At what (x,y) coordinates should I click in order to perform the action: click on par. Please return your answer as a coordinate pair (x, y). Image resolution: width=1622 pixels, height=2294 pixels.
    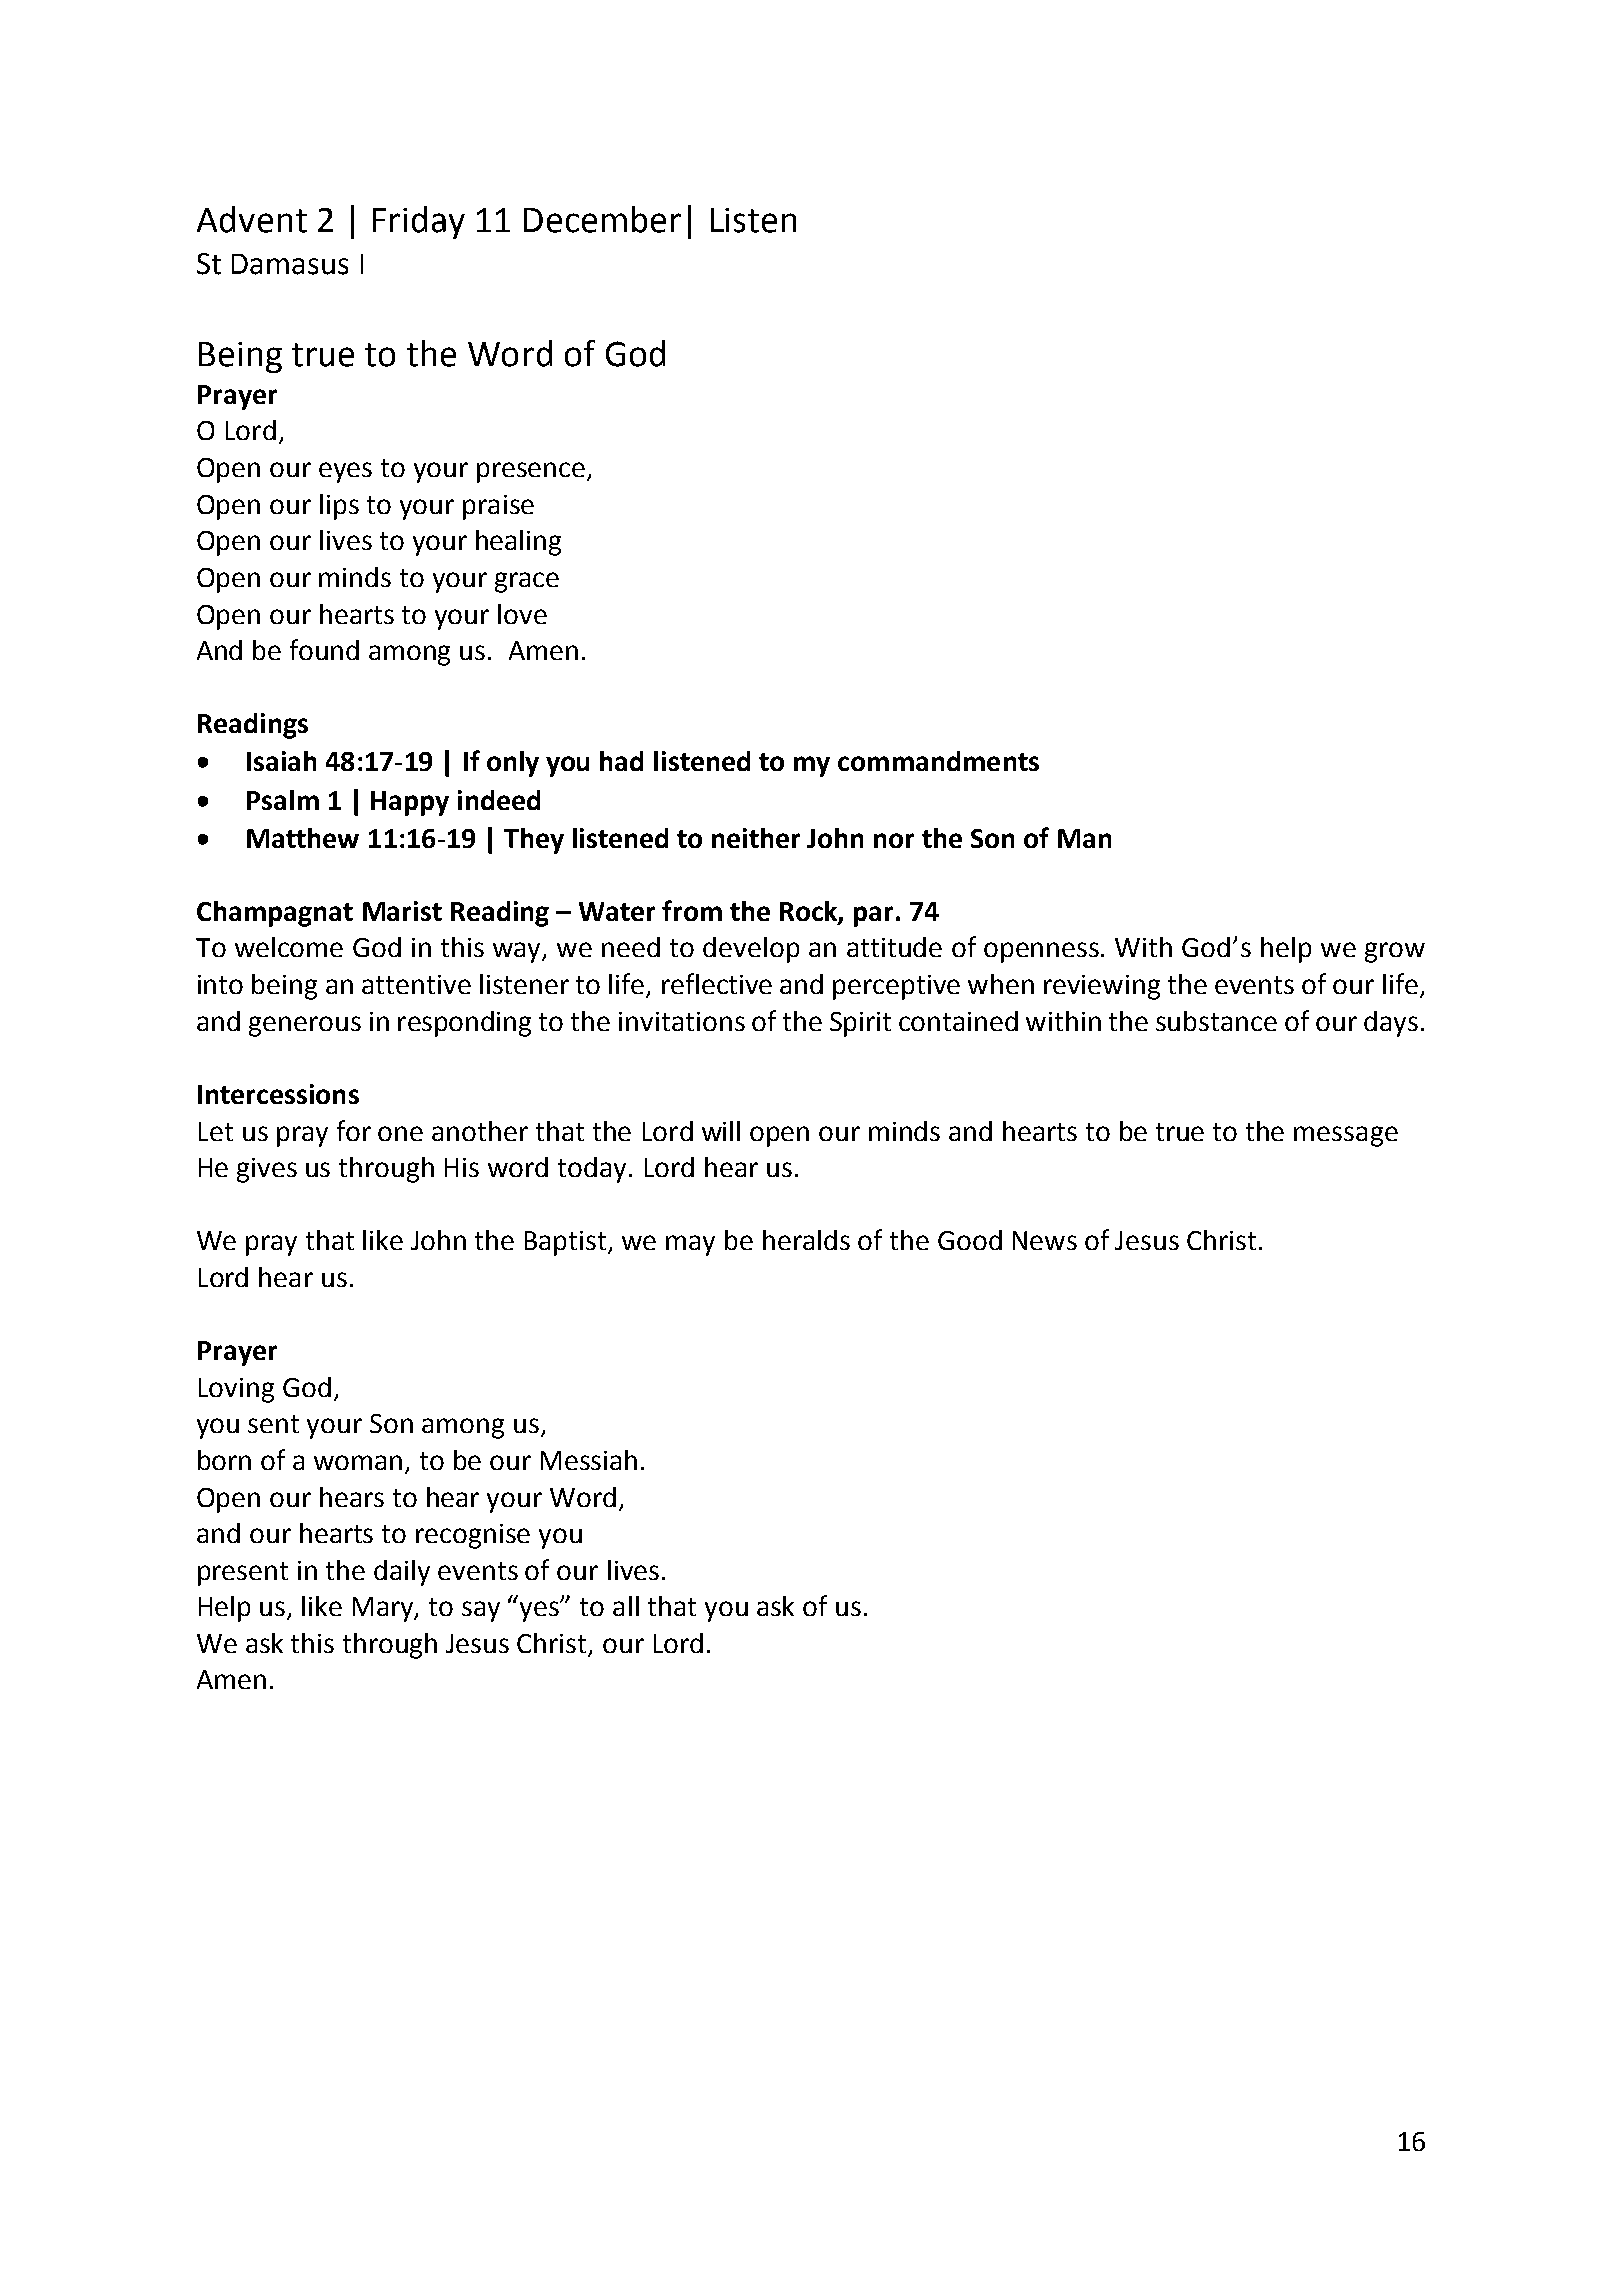
    Looking at the image, I should click on (873, 916).
